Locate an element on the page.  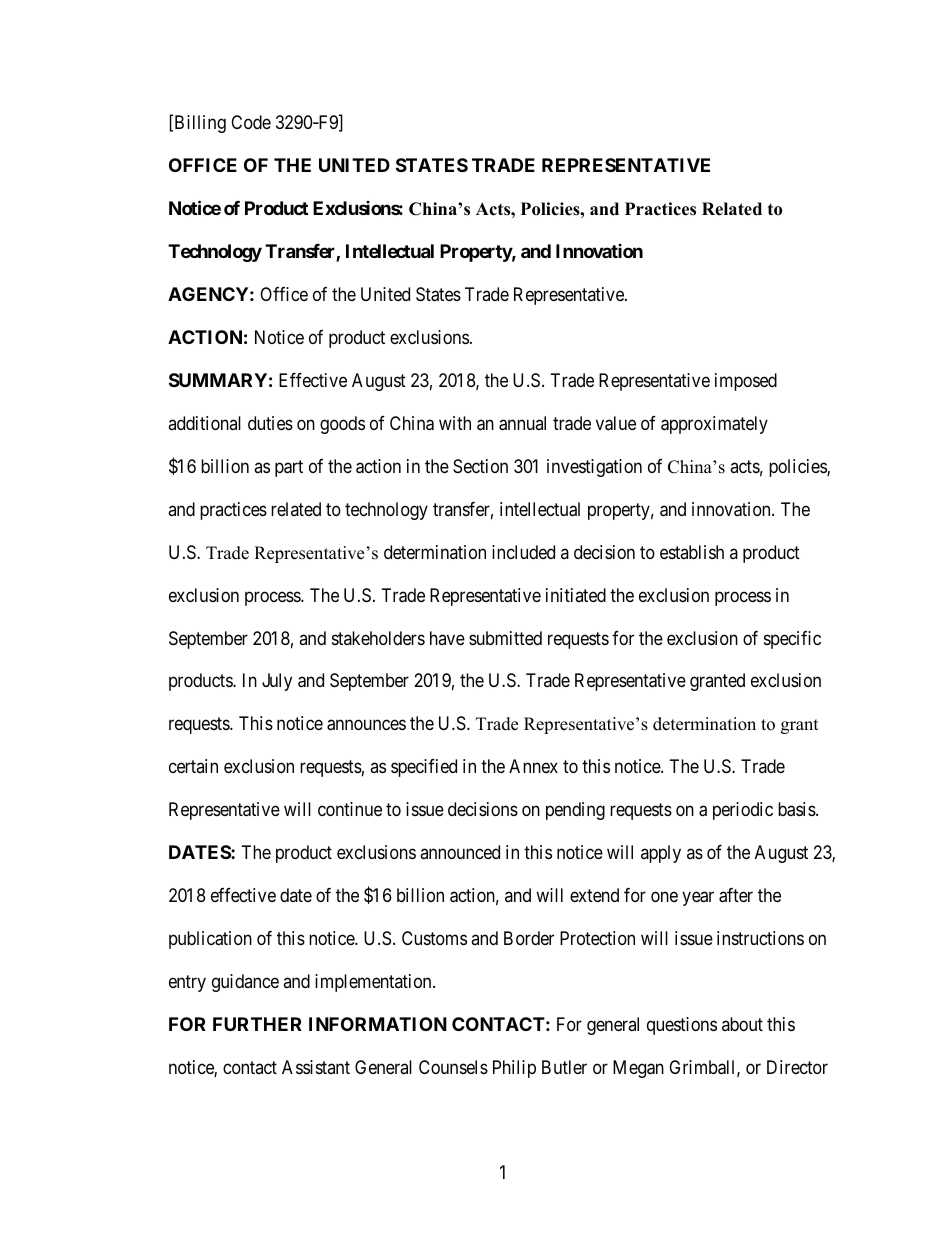
approximately is located at coordinates (714, 425).
